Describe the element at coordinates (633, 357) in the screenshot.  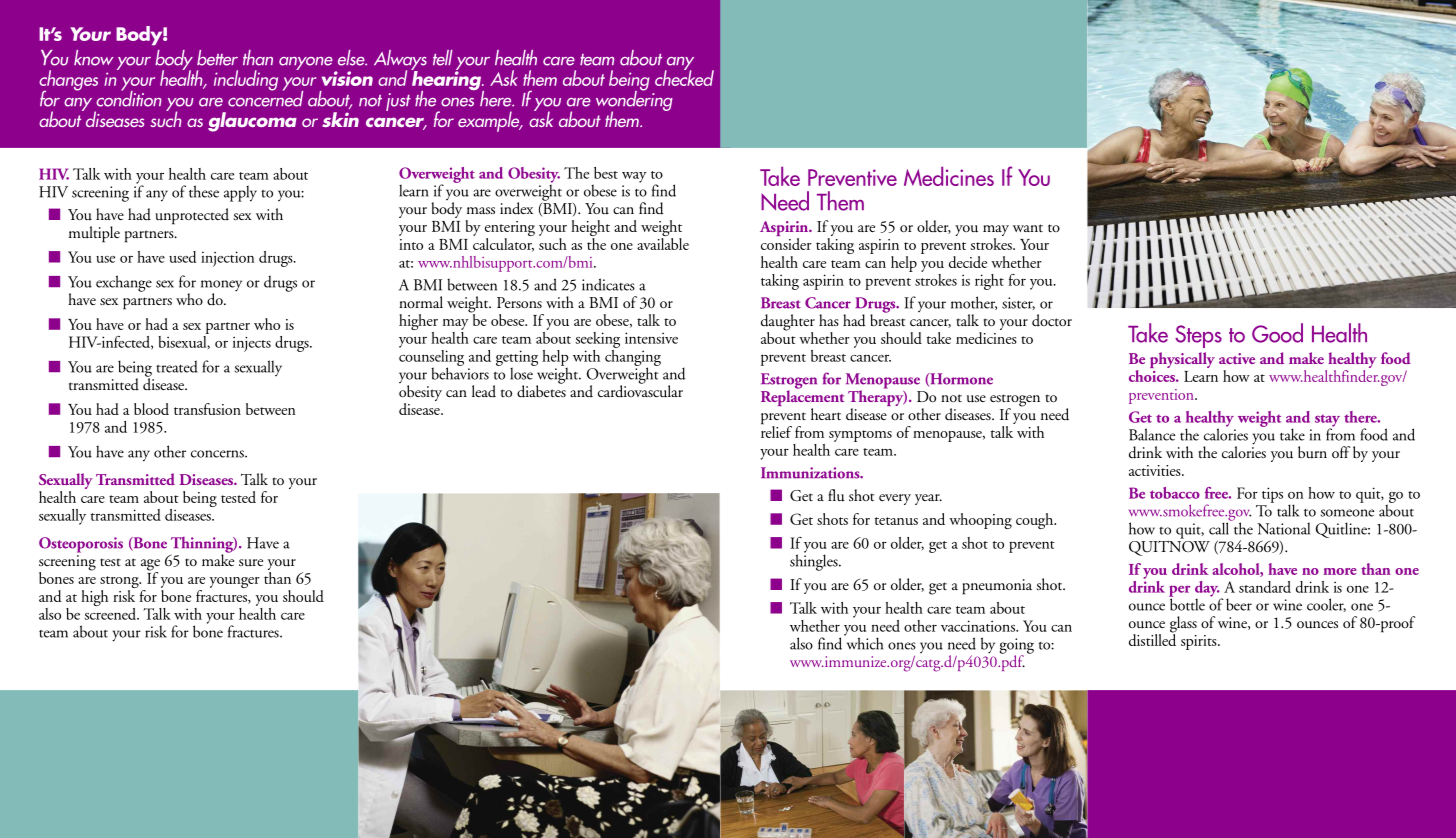
I see `changing` at that location.
